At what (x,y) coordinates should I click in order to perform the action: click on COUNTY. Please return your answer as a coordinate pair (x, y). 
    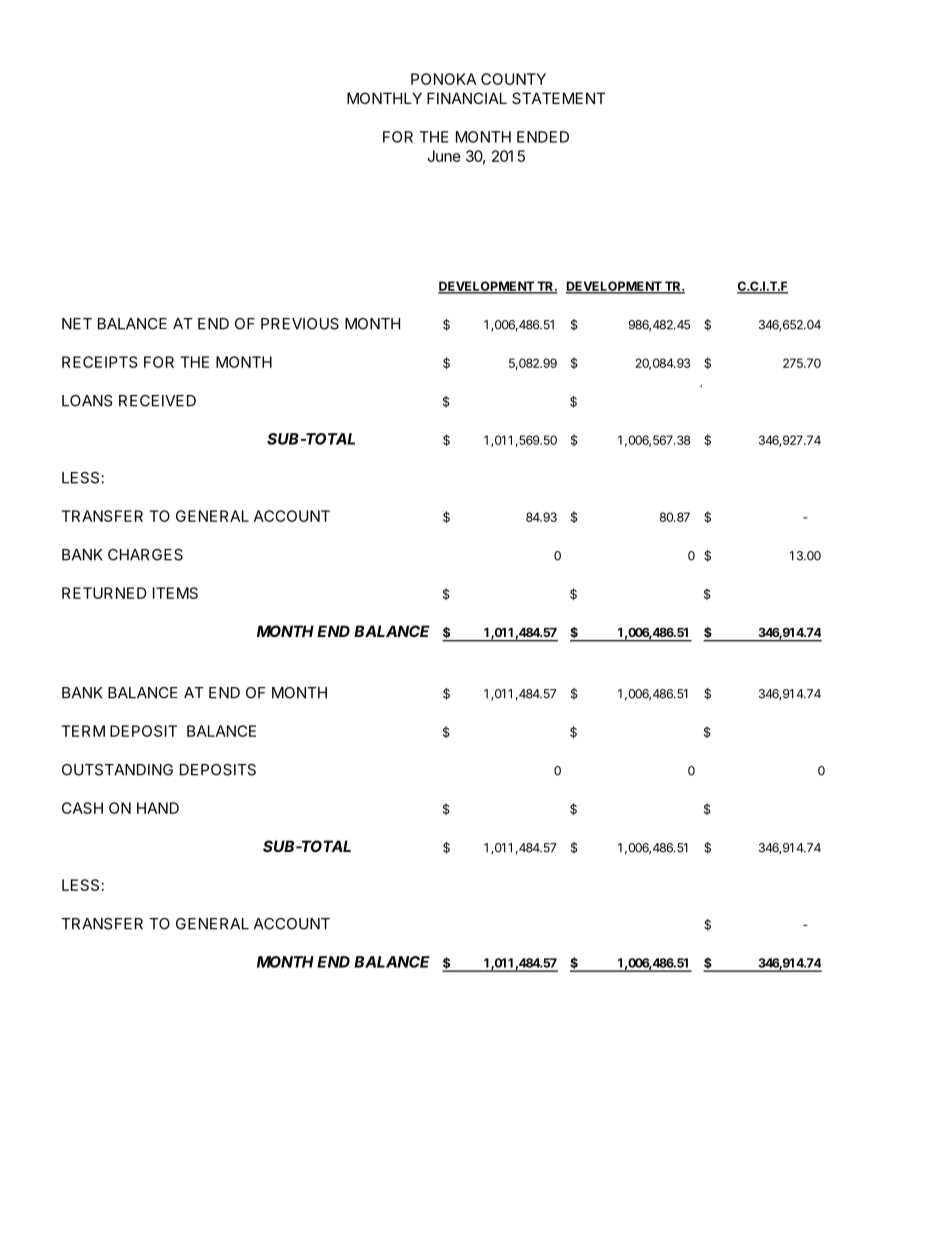
    Looking at the image, I should click on (513, 79).
